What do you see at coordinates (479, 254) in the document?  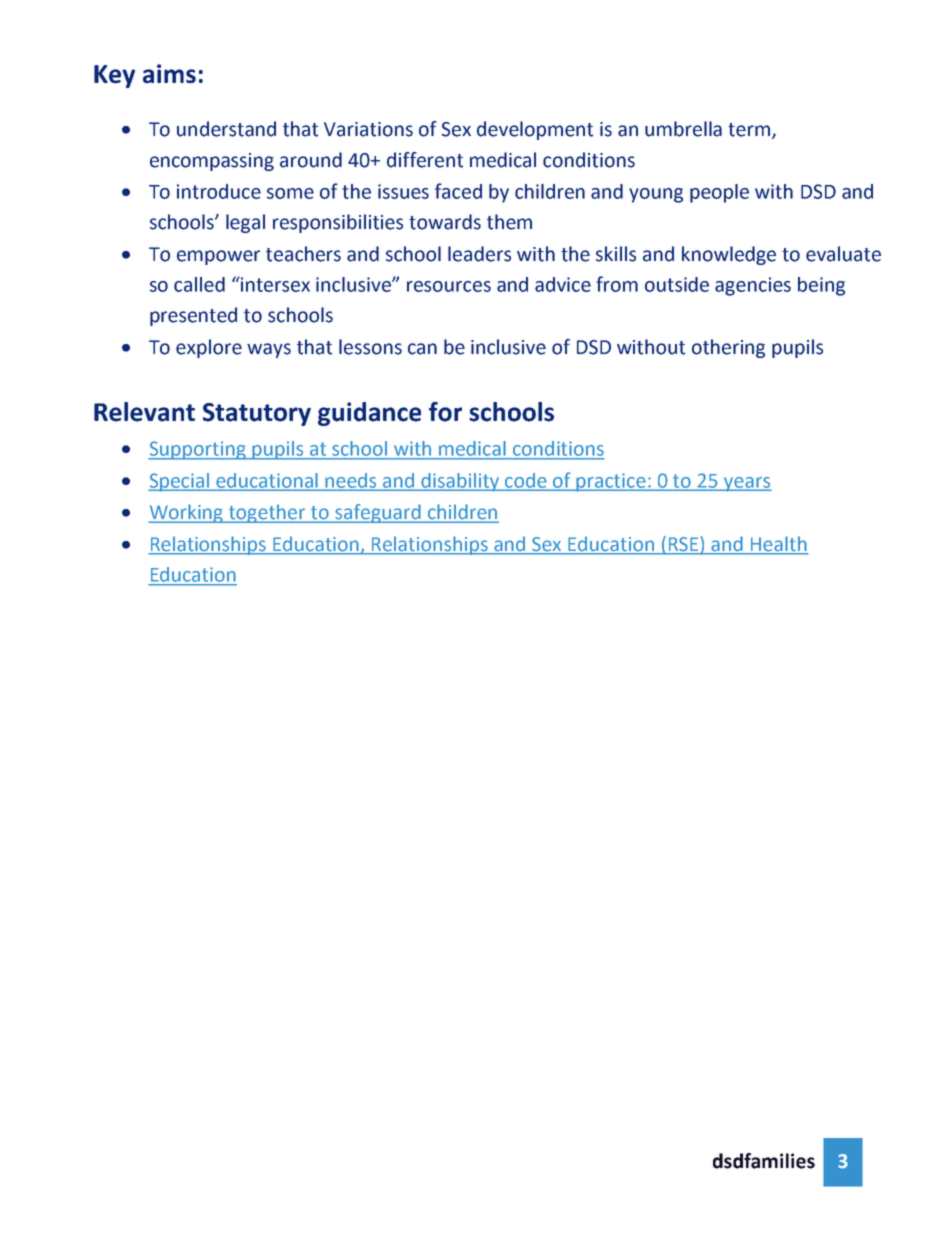 I see `leaders` at bounding box center [479, 254].
